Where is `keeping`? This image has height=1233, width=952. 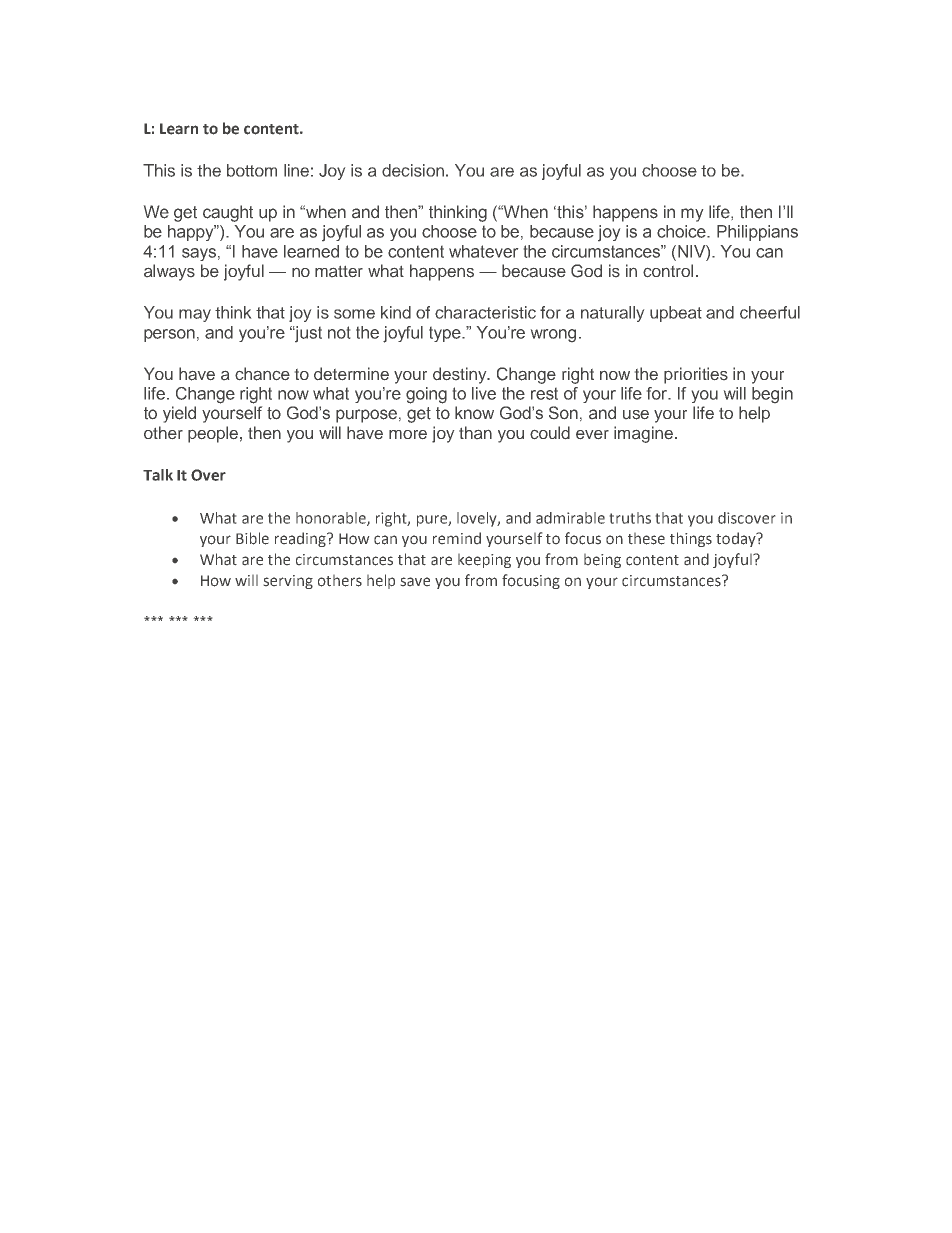 keeping is located at coordinates (484, 561).
